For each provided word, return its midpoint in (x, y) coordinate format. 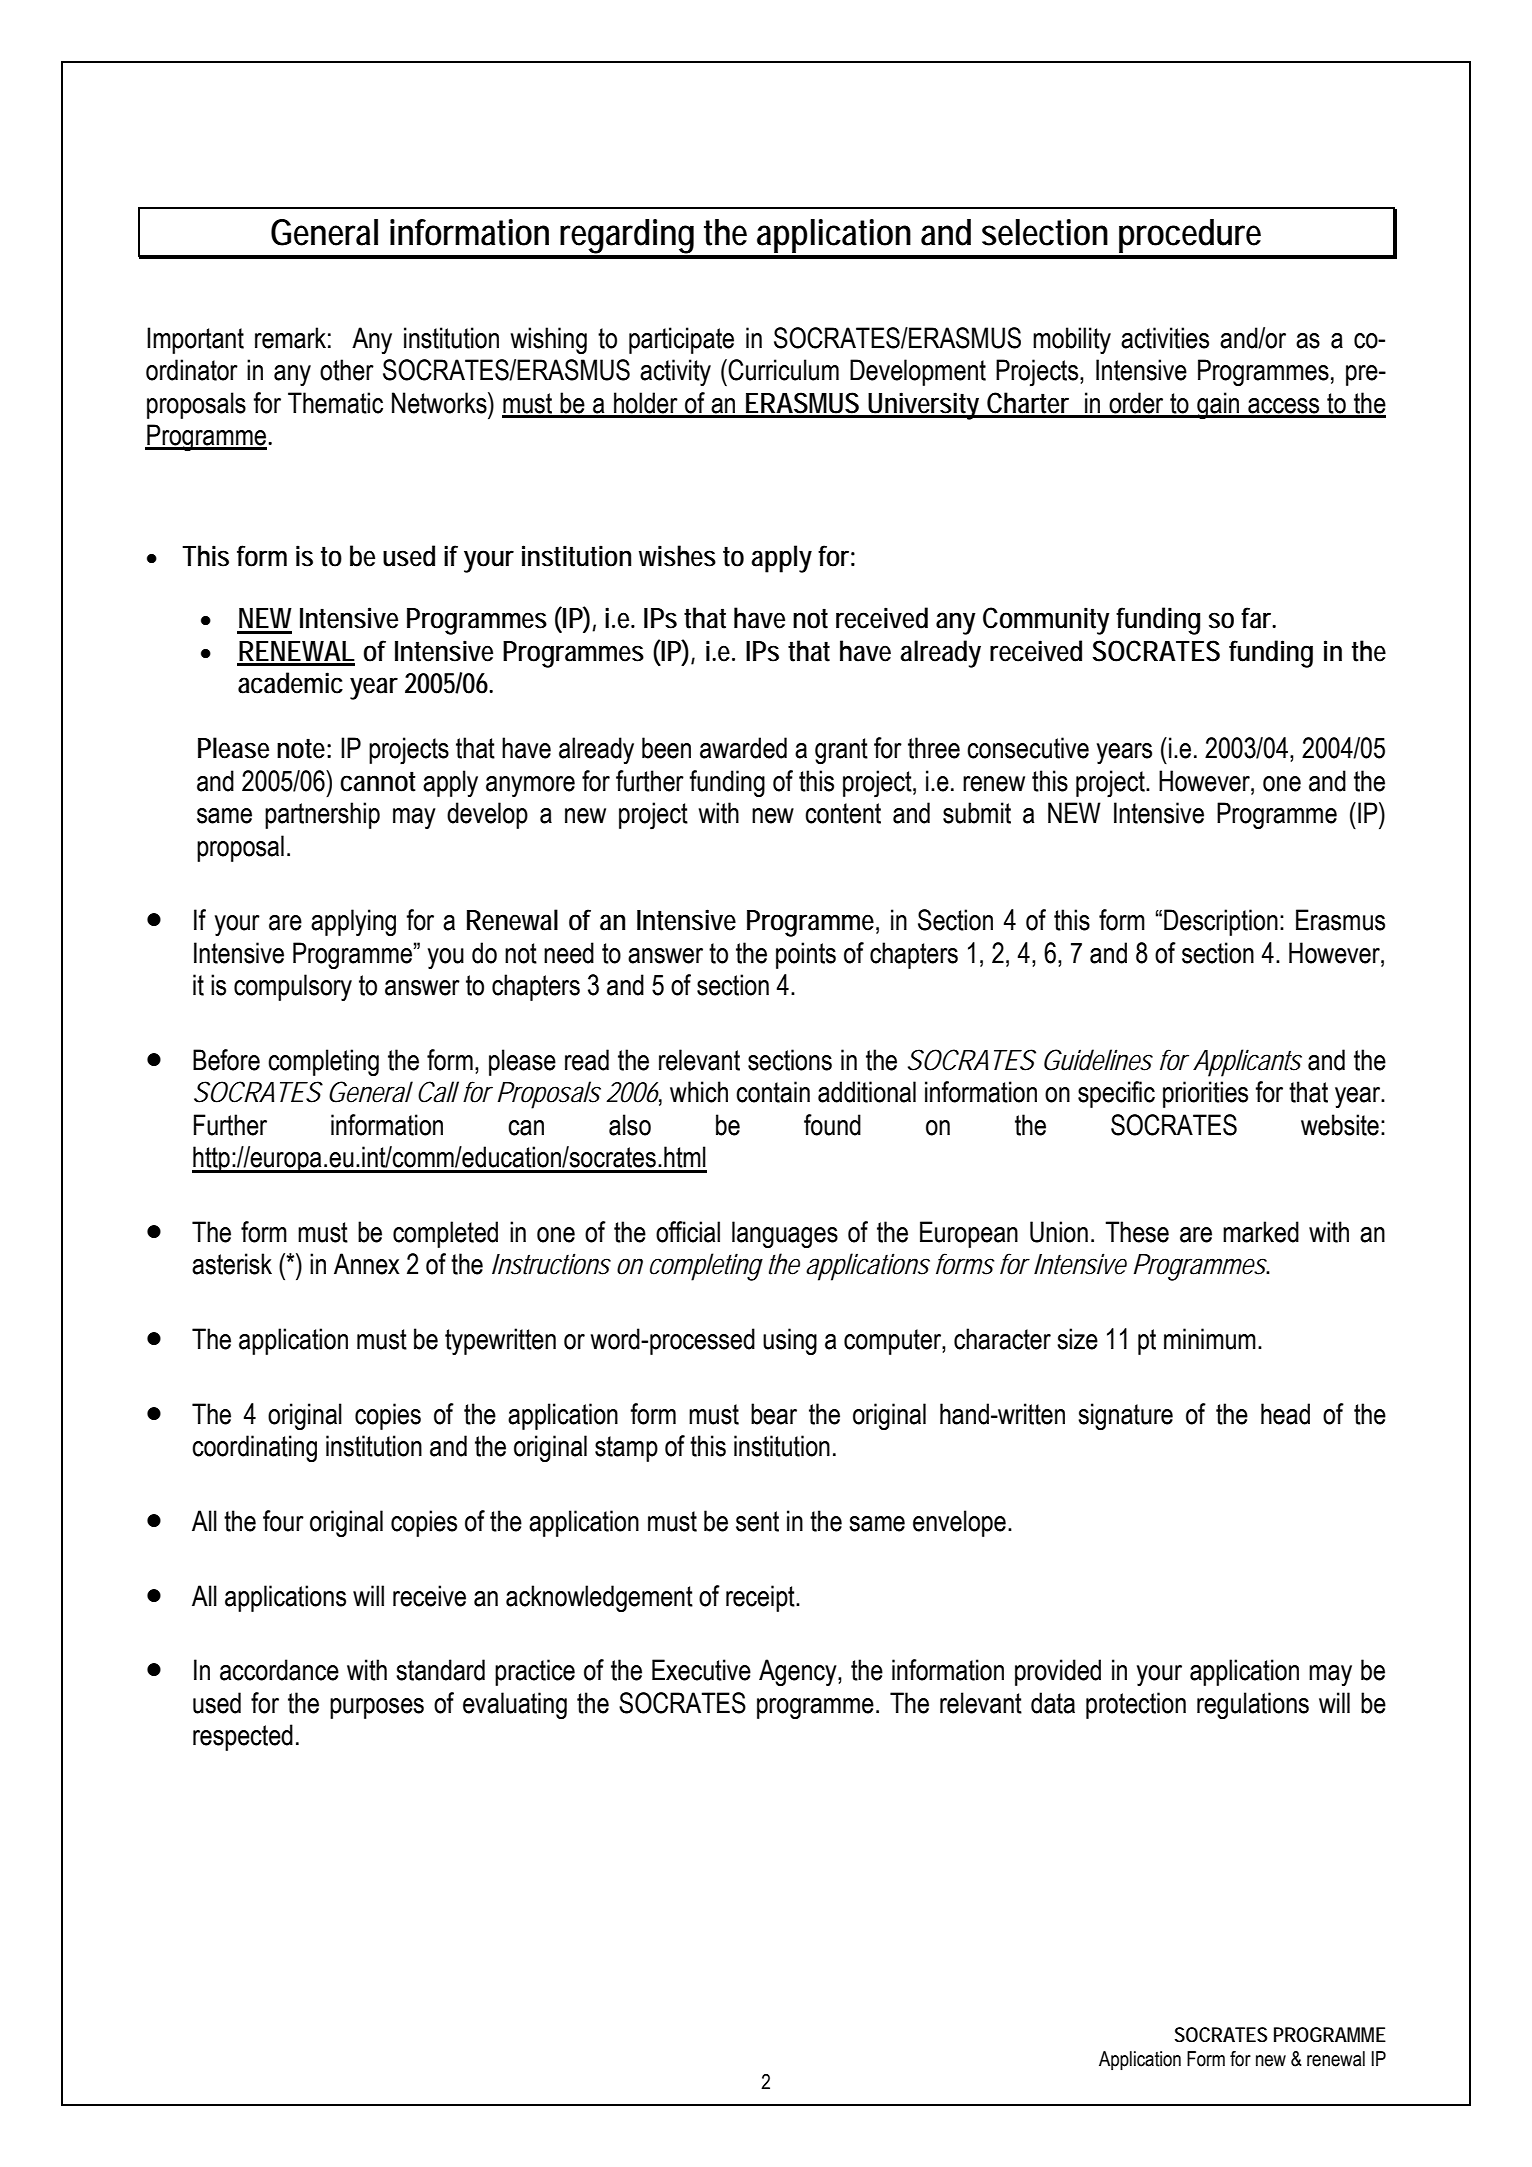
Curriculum (783, 370)
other (347, 370)
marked (1261, 1232)
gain (1218, 405)
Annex (367, 1264)
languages (785, 1234)
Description (1221, 922)
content (843, 813)
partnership (322, 815)
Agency (799, 1672)
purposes (377, 1708)
